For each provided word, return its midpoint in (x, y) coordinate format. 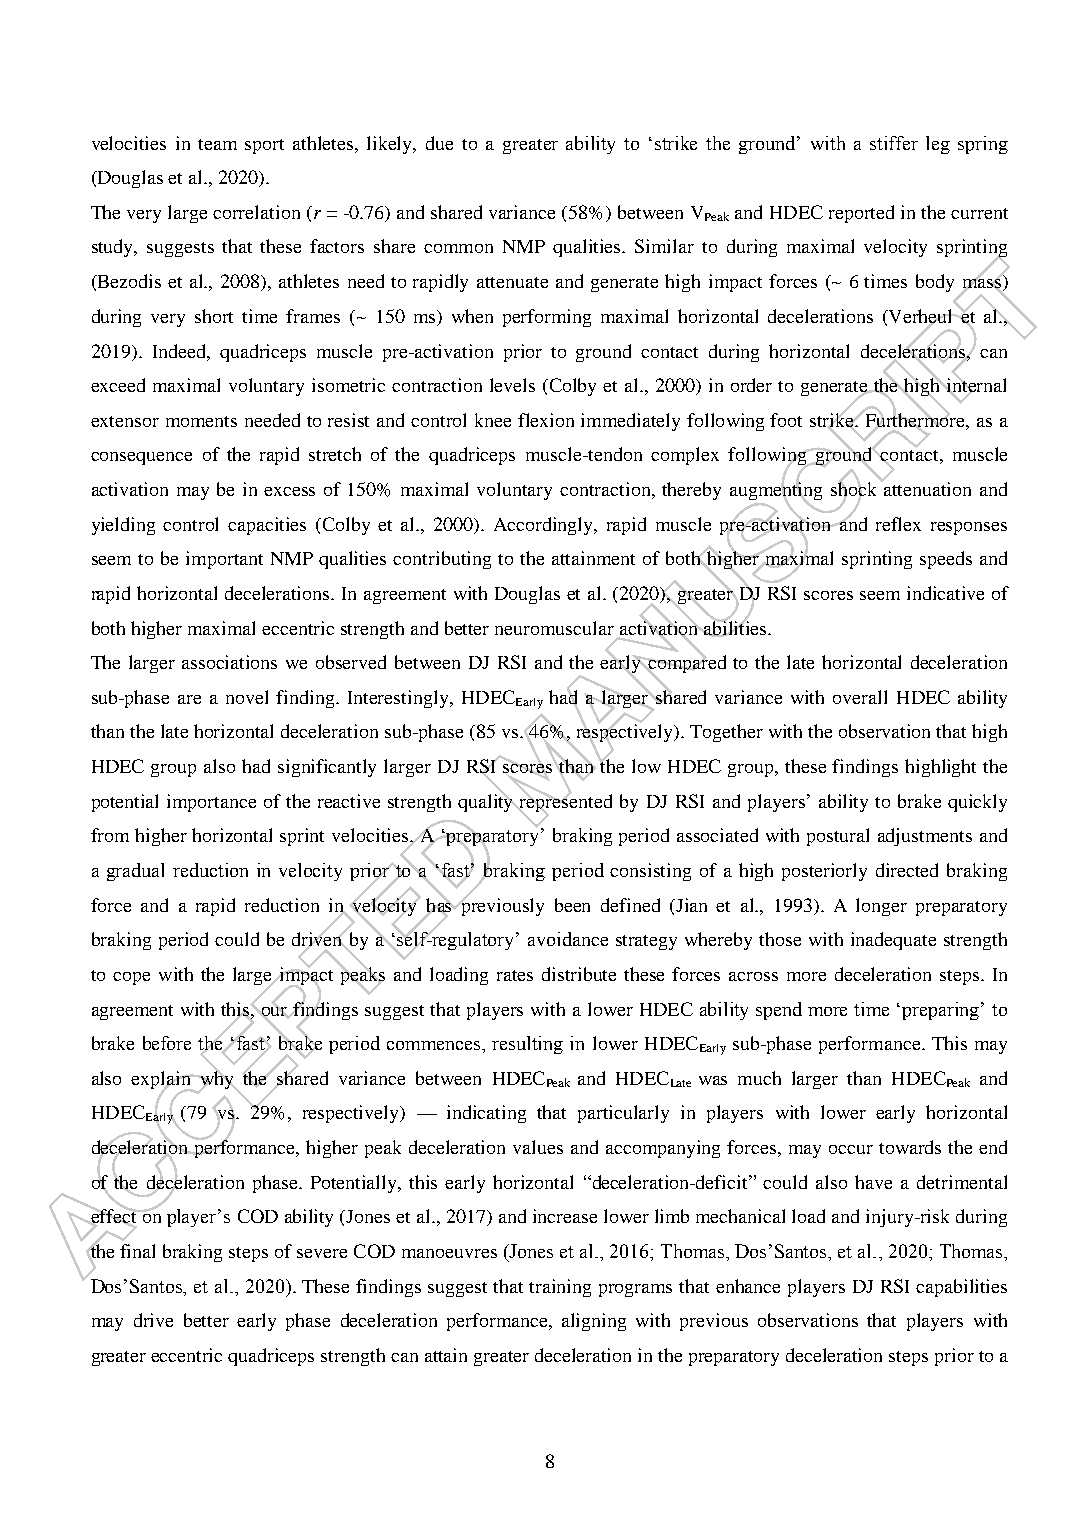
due (439, 143)
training (560, 1288)
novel (247, 697)
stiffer (894, 143)
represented (565, 803)
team (217, 144)
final (137, 1251)
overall (860, 697)
